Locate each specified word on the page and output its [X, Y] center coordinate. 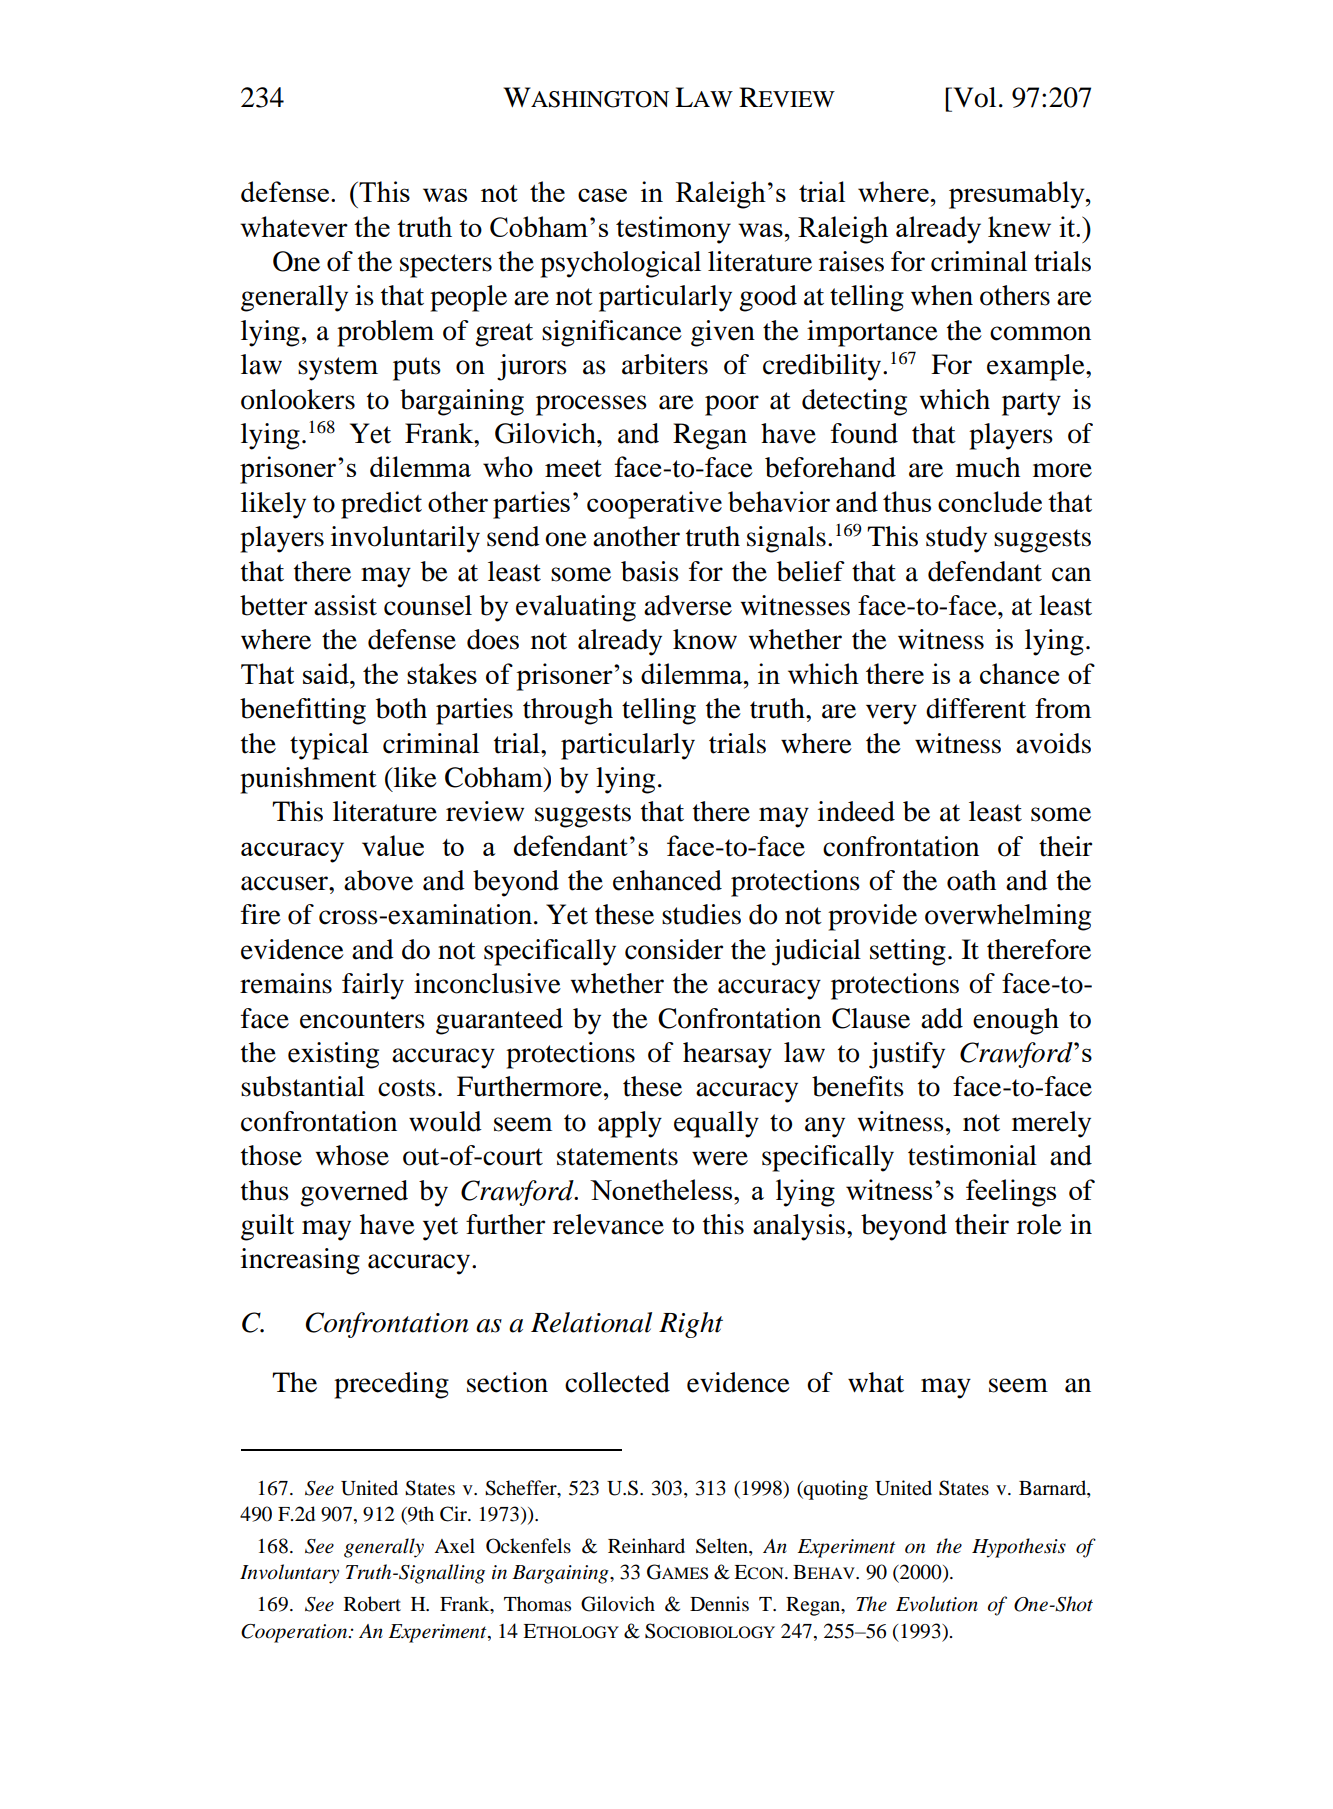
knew [1019, 226]
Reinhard [646, 1546]
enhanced [667, 880]
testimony [673, 230]
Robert [372, 1604]
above [378, 880]
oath [971, 880]
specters [446, 266]
